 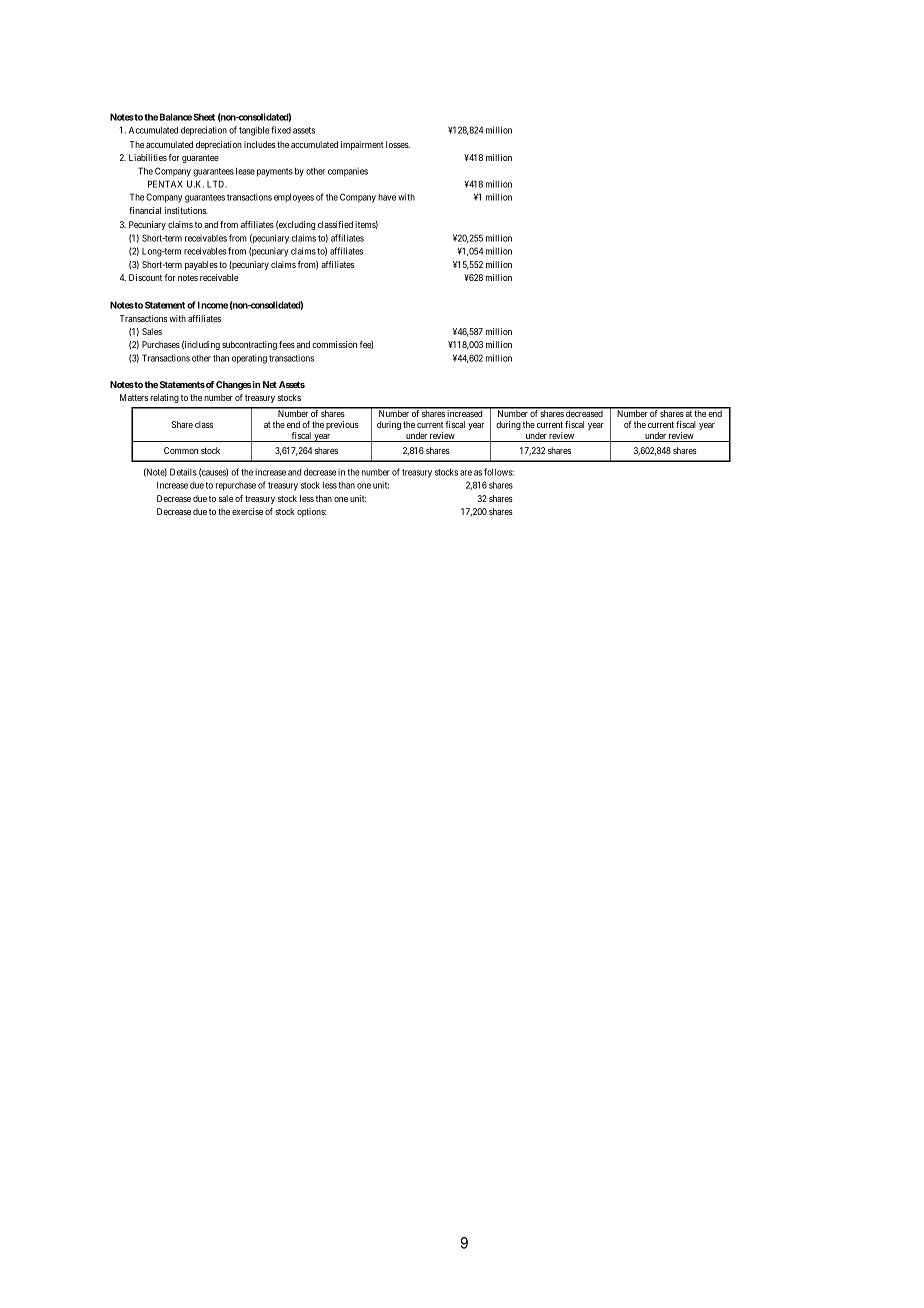 What do you see at coordinates (183, 472) in the screenshot?
I see `Details` at bounding box center [183, 472].
